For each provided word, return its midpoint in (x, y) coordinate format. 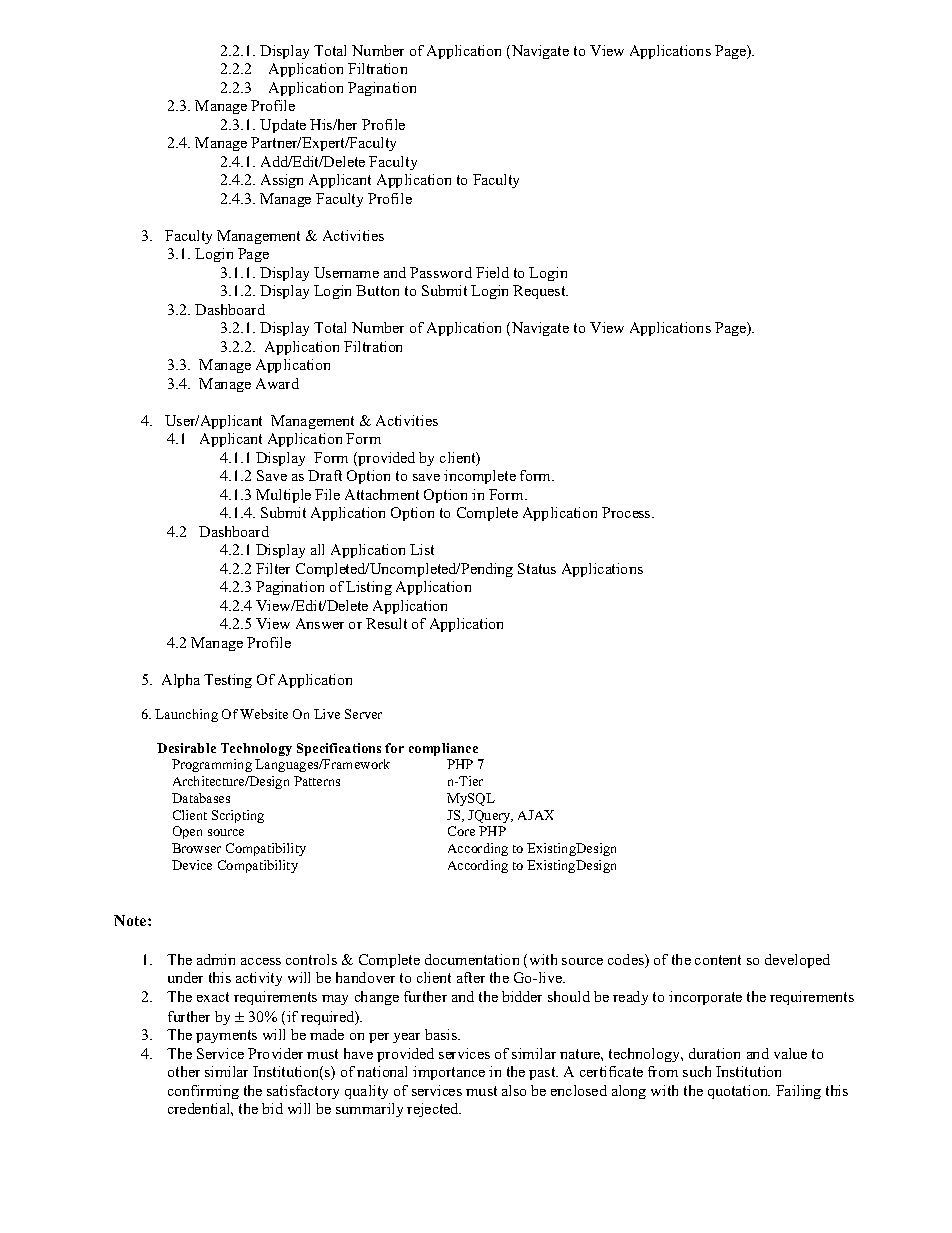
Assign (282, 181)
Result (386, 623)
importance (449, 1073)
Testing (228, 681)
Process (627, 512)
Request (540, 292)
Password (441, 272)
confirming (203, 1092)
